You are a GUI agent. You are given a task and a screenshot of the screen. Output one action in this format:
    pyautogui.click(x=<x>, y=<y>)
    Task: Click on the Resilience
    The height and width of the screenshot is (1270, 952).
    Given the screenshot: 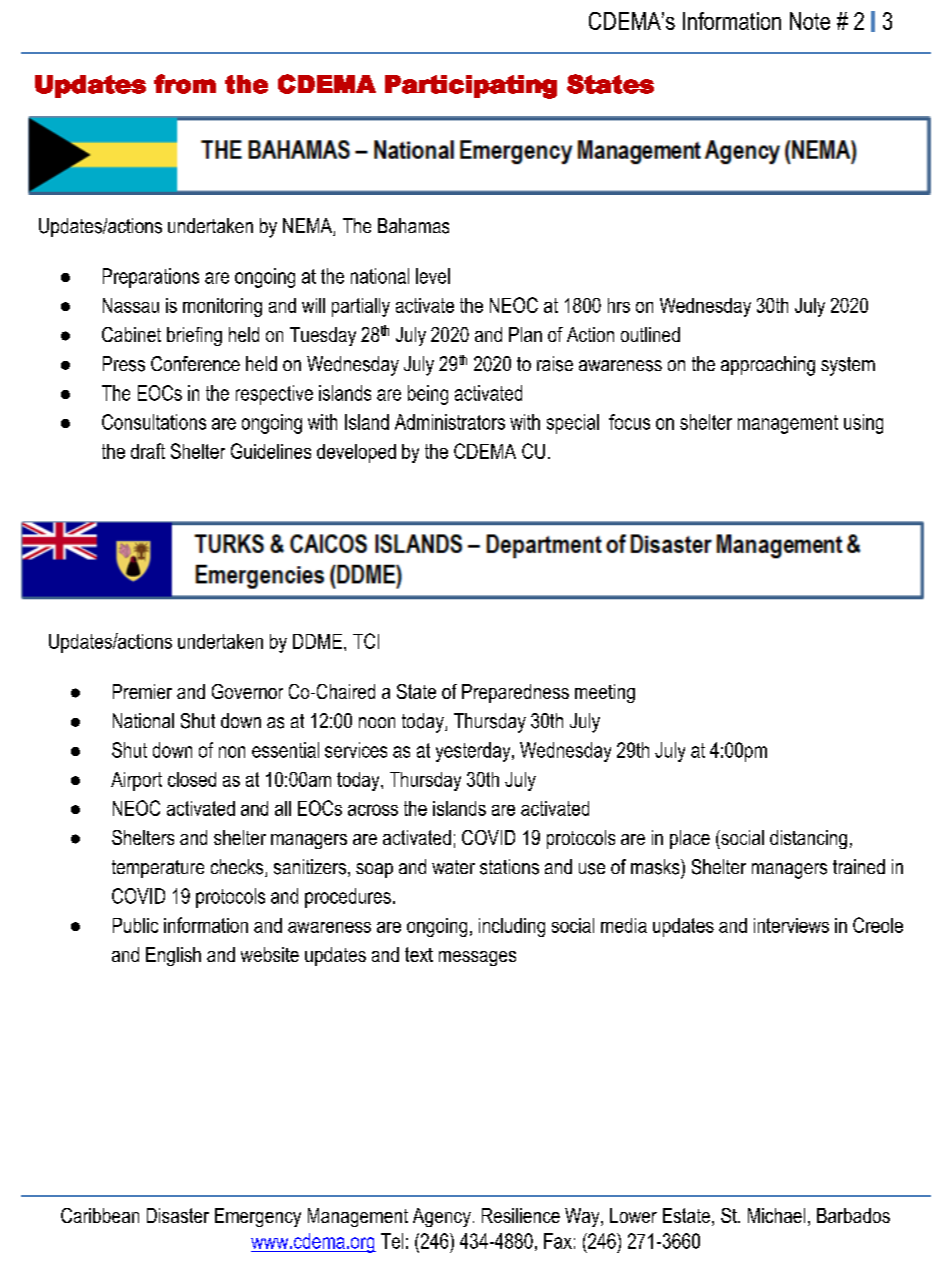 What is the action you would take?
    pyautogui.click(x=521, y=1215)
